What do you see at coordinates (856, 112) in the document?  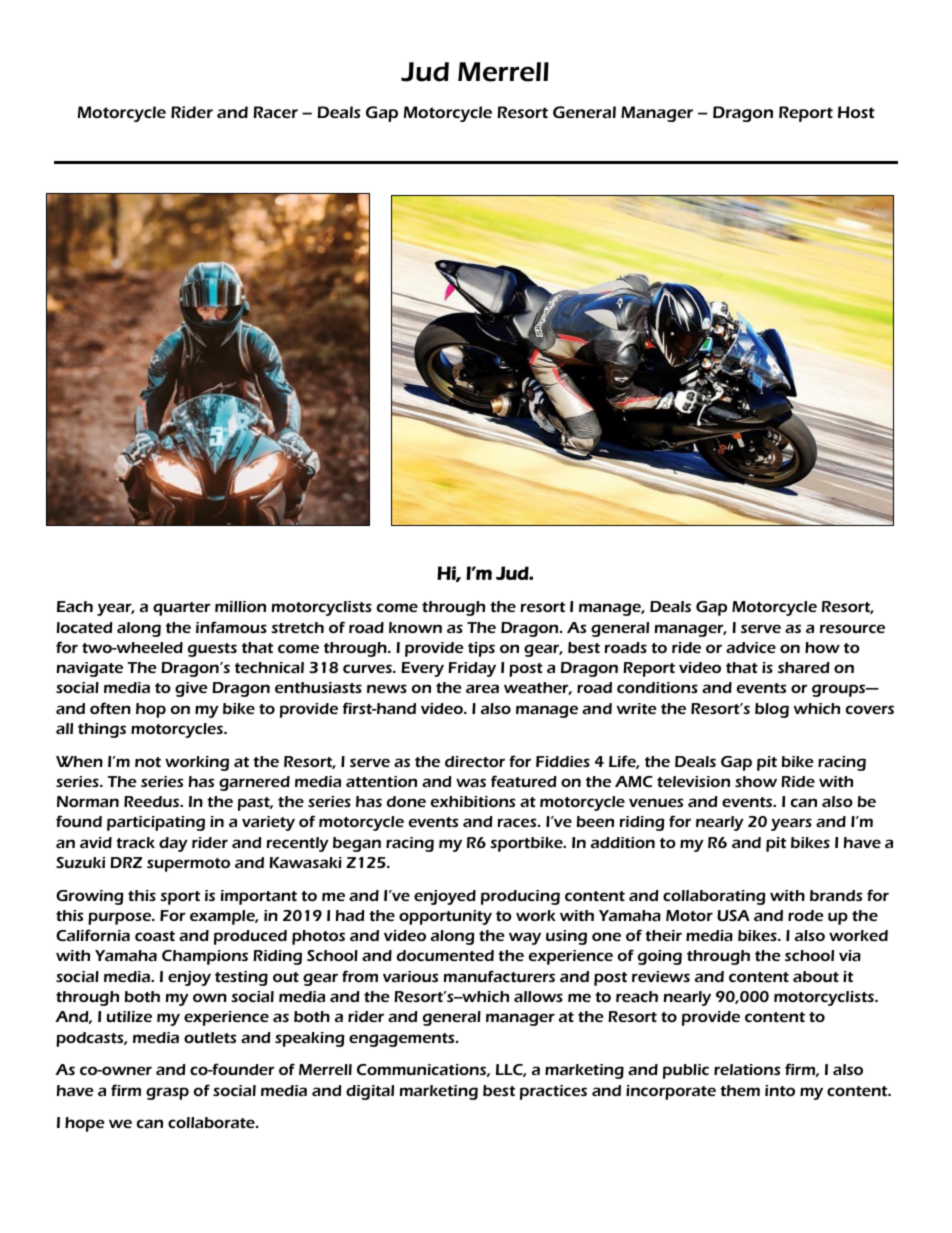 I see `Host` at bounding box center [856, 112].
